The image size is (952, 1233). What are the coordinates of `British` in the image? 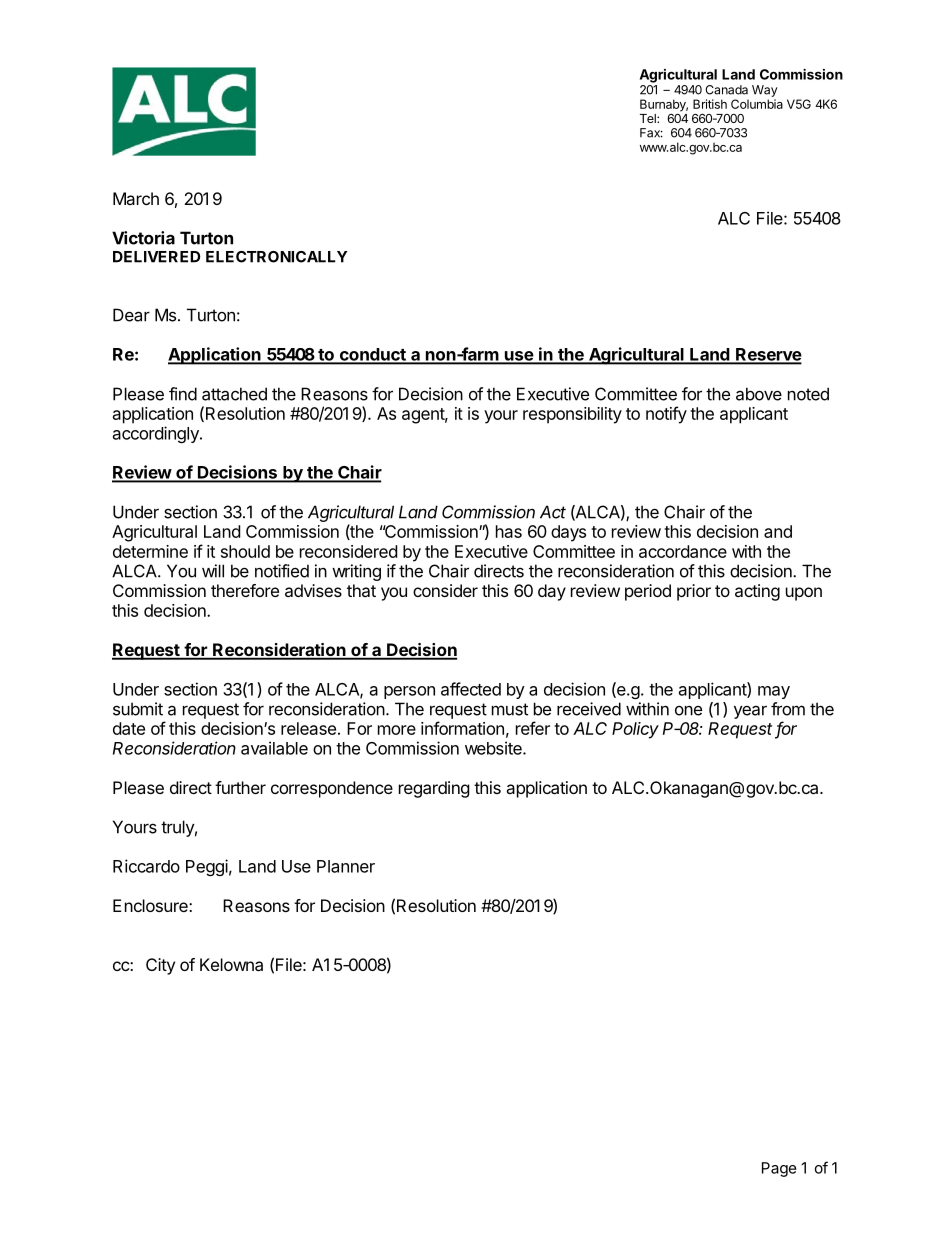 It's located at (710, 104).
